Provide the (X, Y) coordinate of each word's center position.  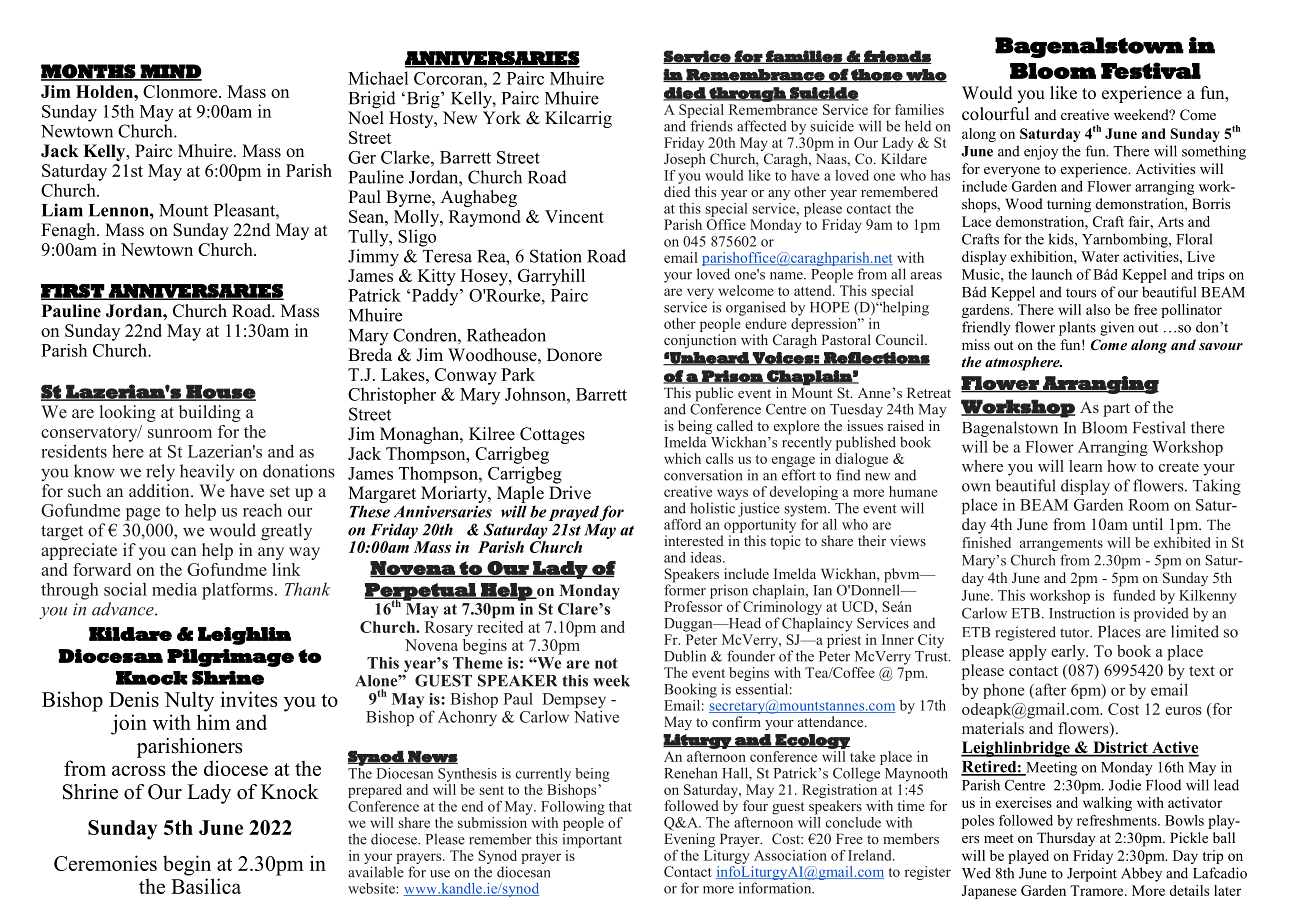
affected (762, 126)
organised (756, 308)
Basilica (206, 886)
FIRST (73, 292)
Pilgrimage (230, 658)
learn (1086, 466)
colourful (995, 114)
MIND (170, 72)
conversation (703, 475)
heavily (207, 472)
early (1069, 653)
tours (1081, 293)
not (606, 663)
